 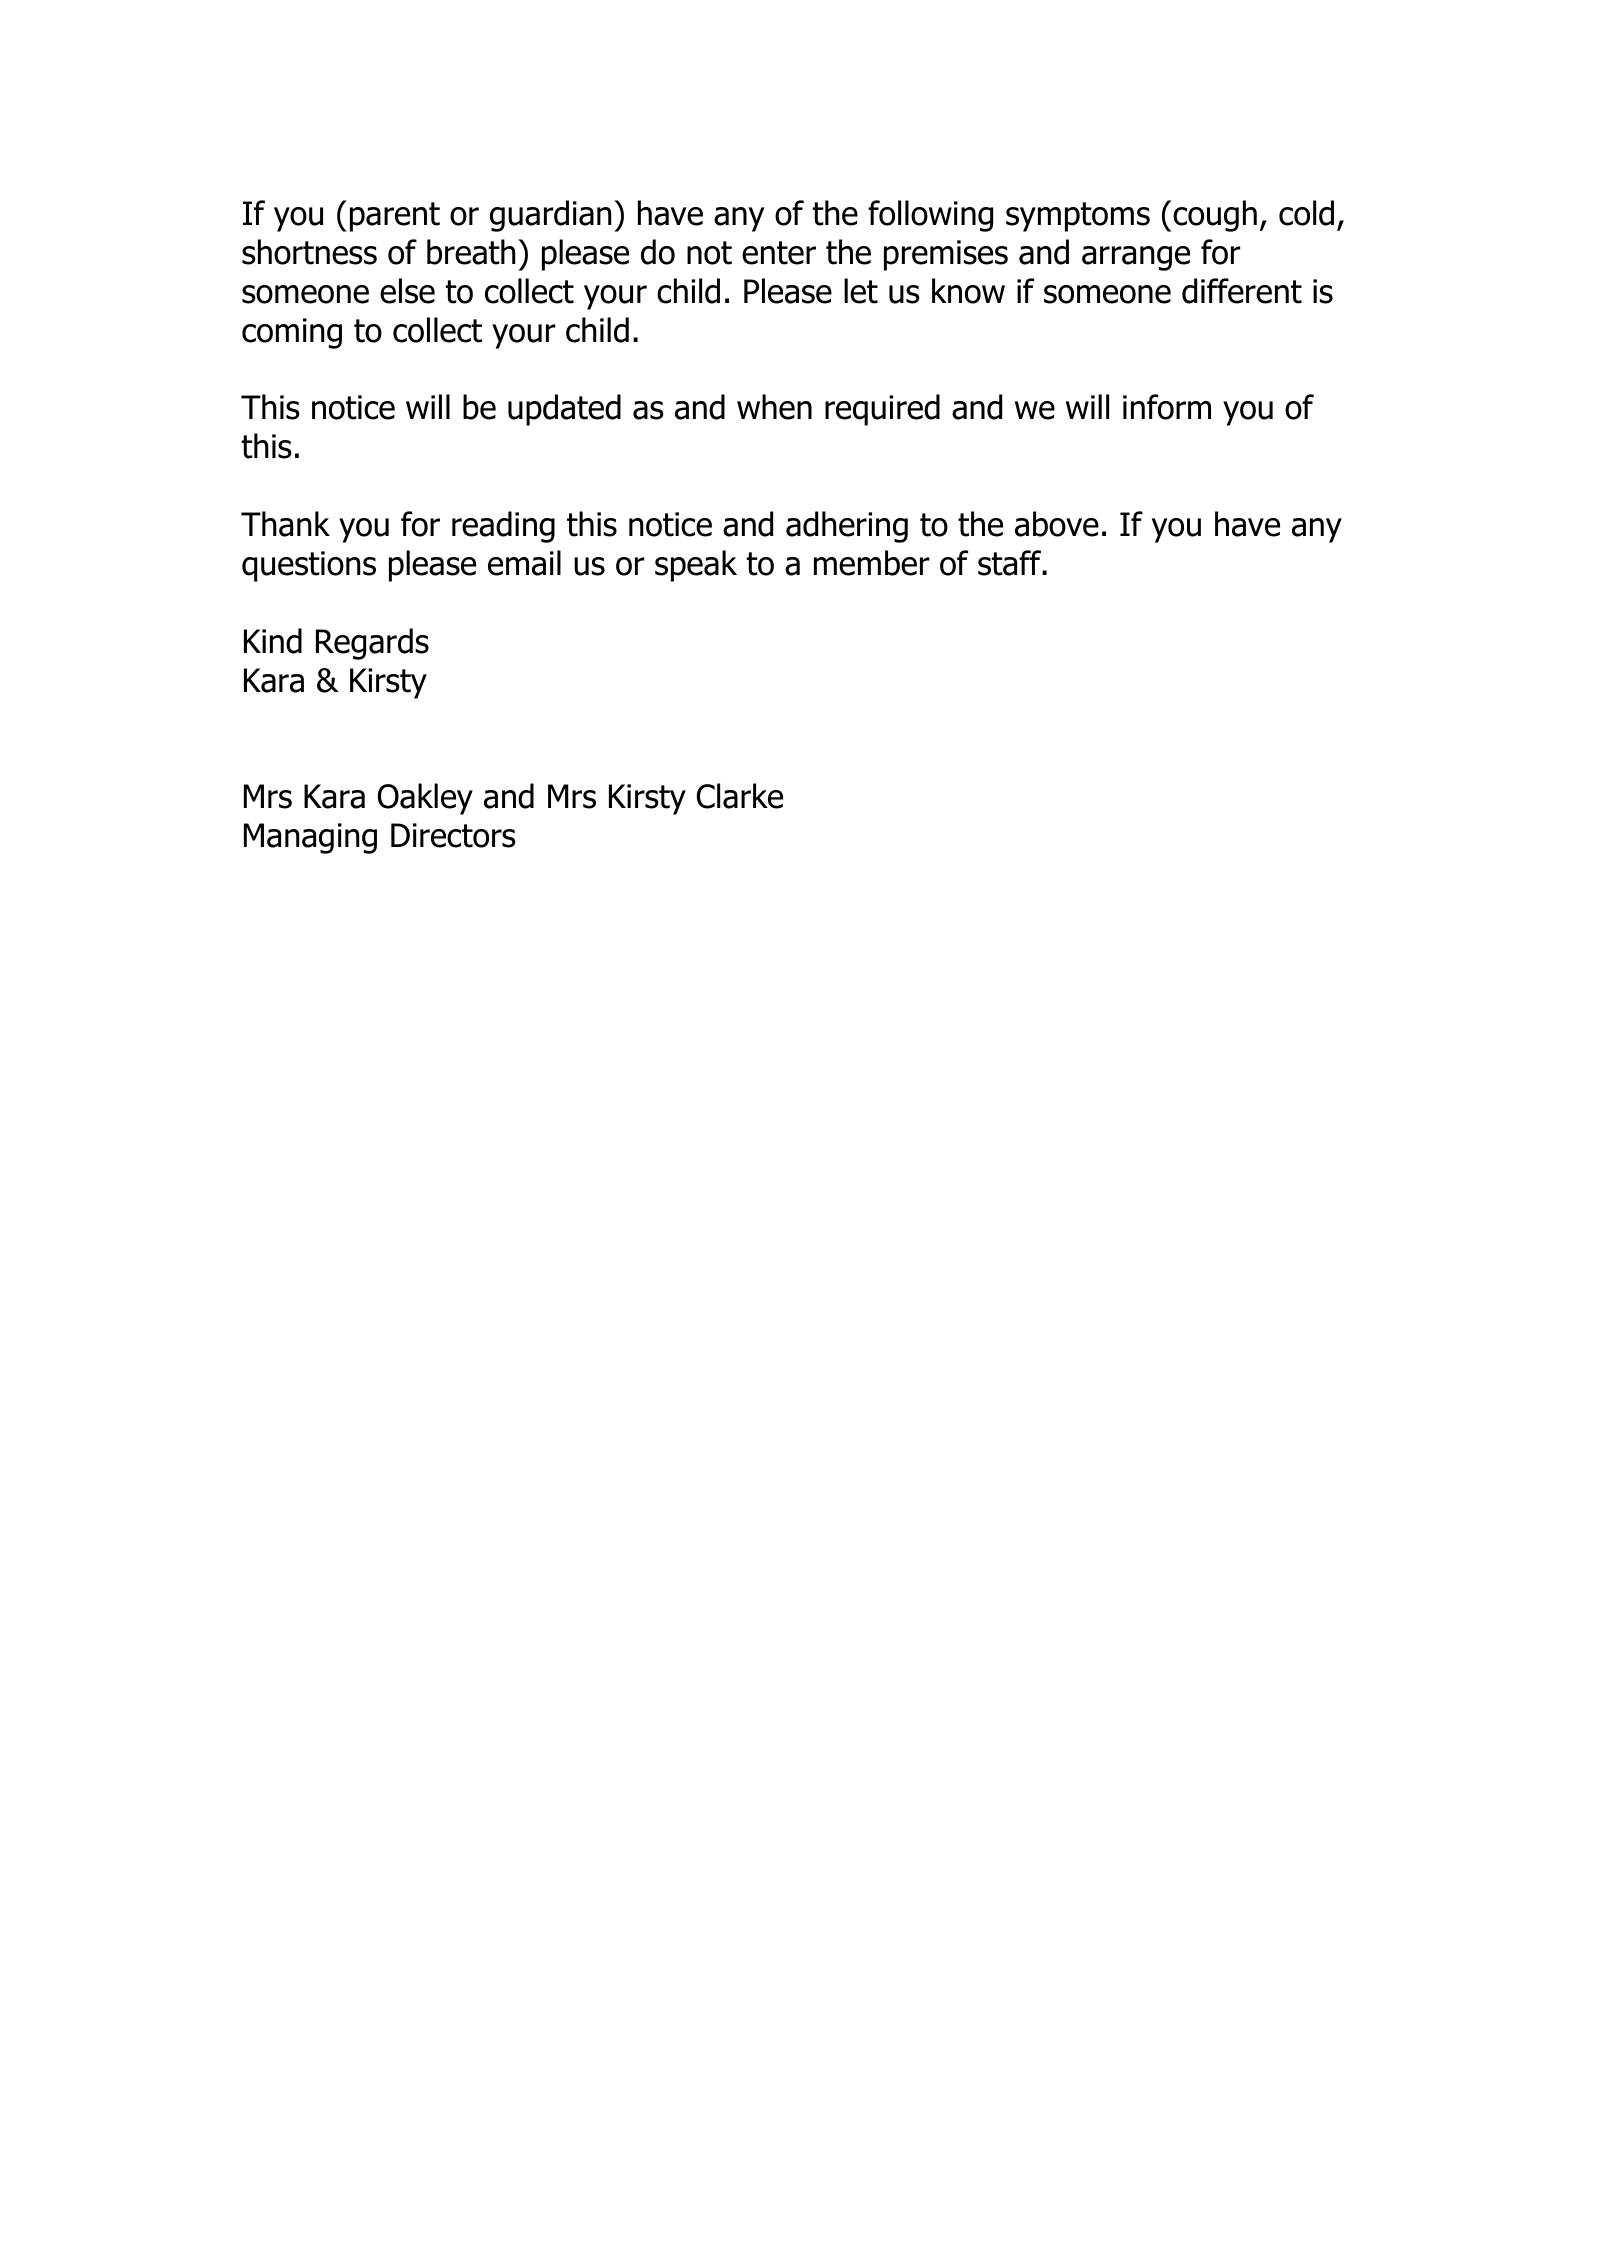 I want to click on enter, so click(x=779, y=253).
